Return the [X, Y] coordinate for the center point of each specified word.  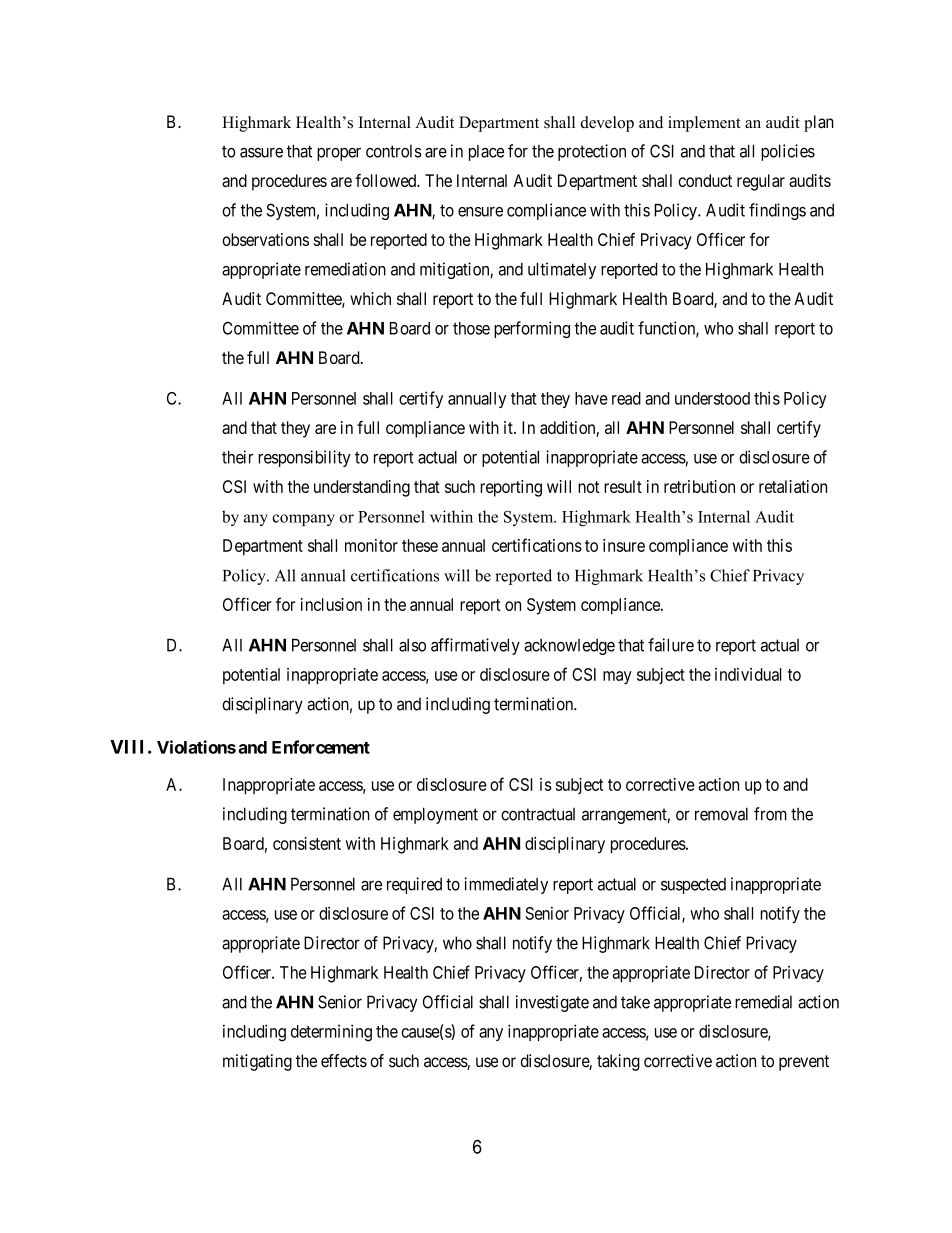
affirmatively [475, 646]
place [486, 153]
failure [671, 645]
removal [721, 814]
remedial [763, 1002]
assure [261, 153]
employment [435, 815]
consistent [307, 843]
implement [704, 124]
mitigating [257, 1062]
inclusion [331, 604]
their [237, 457]
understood [712, 398]
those [471, 328]
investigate [552, 1003]
